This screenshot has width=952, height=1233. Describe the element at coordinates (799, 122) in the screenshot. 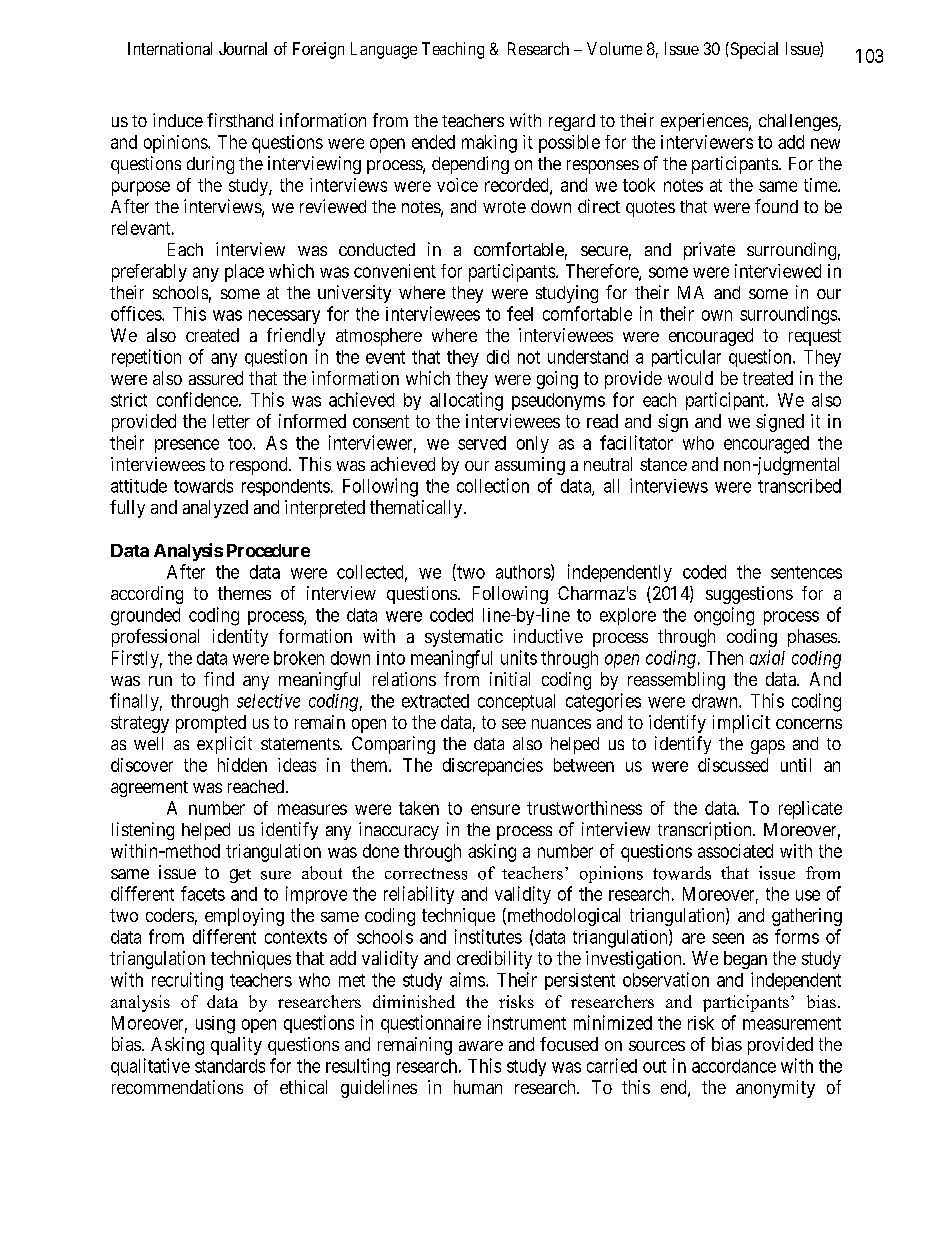

I see `challenges` at that location.
